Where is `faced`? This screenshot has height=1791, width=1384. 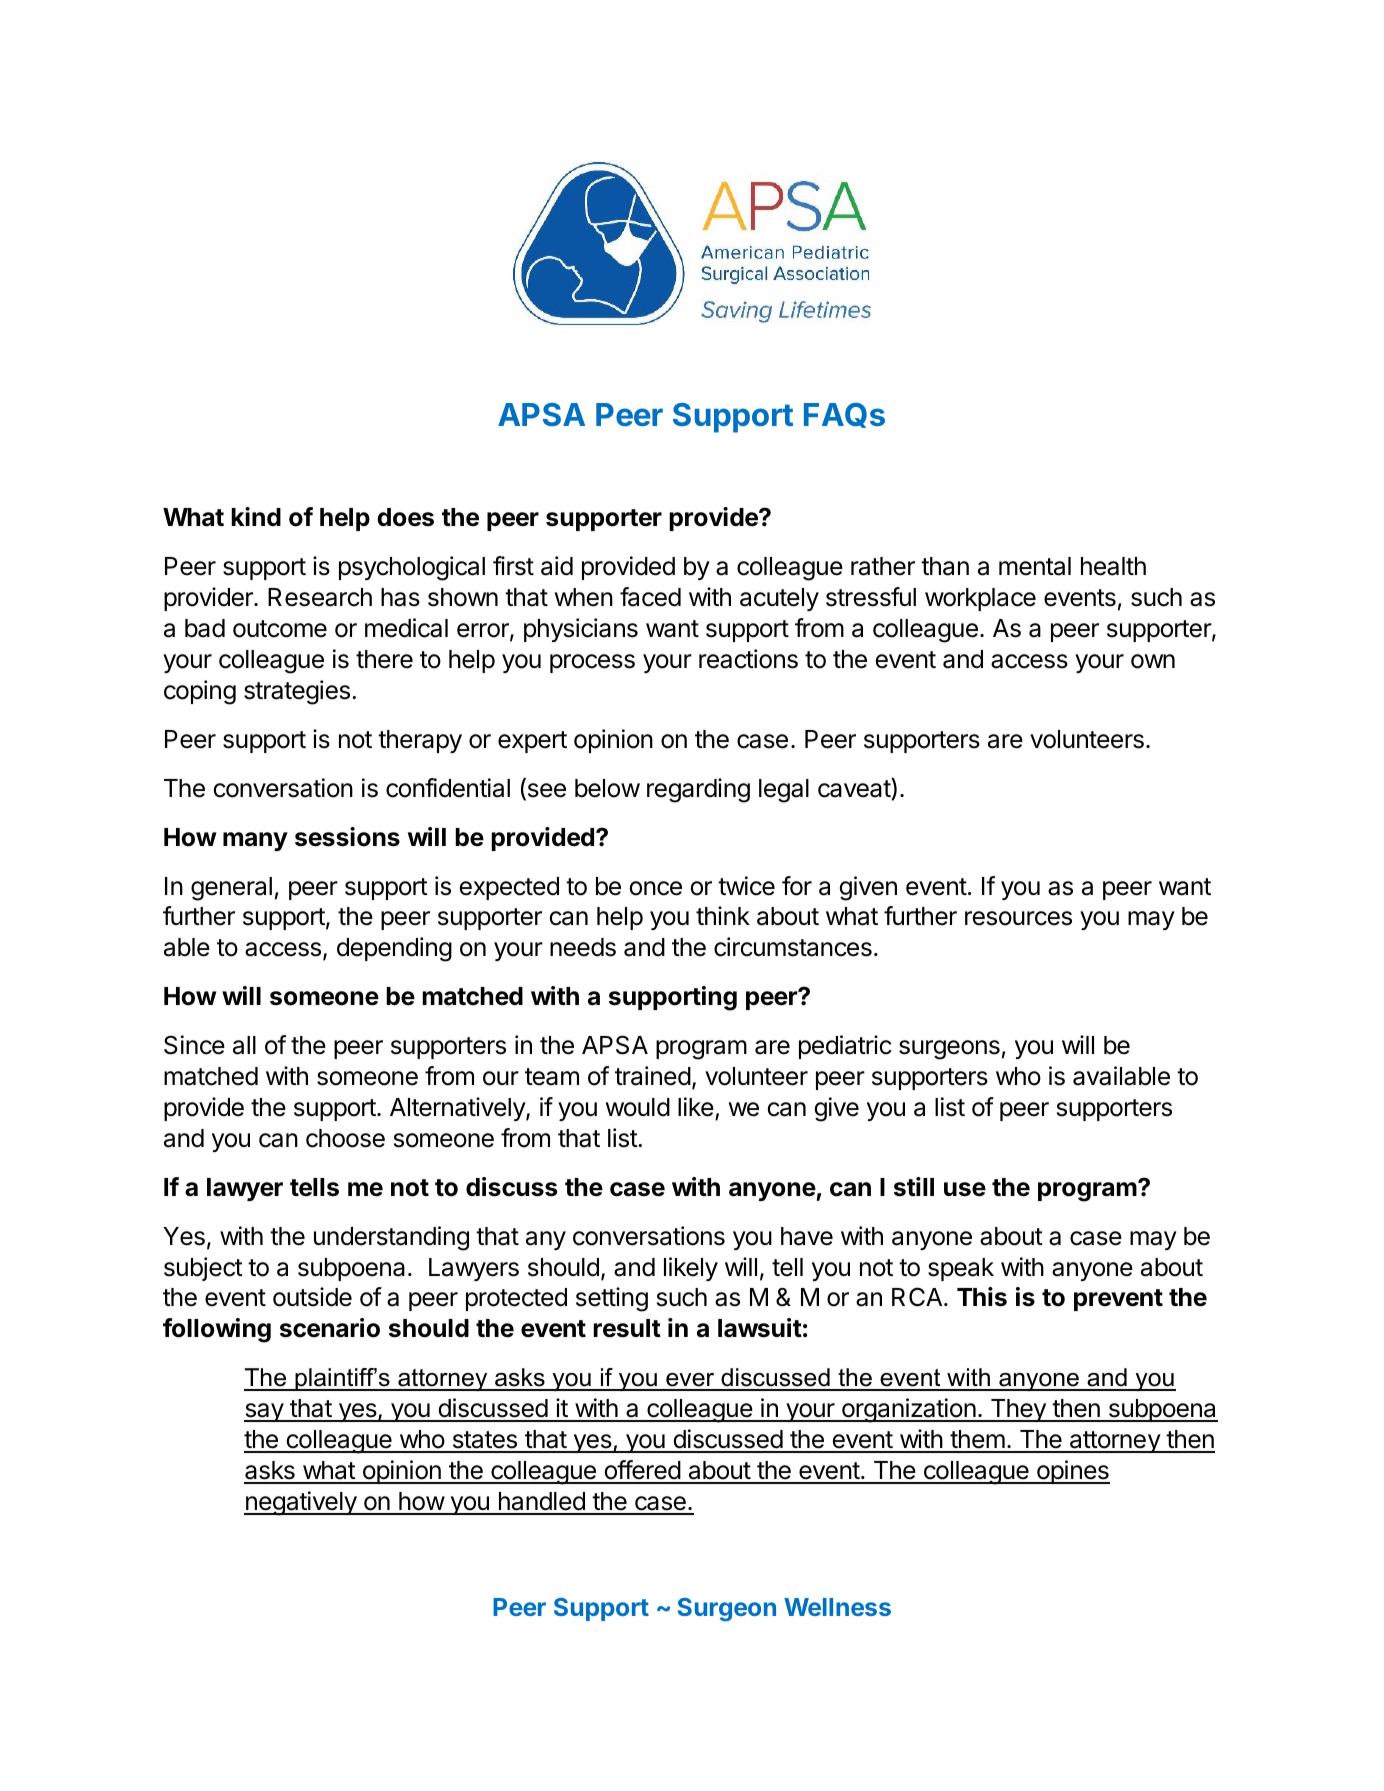
faced is located at coordinates (650, 597).
